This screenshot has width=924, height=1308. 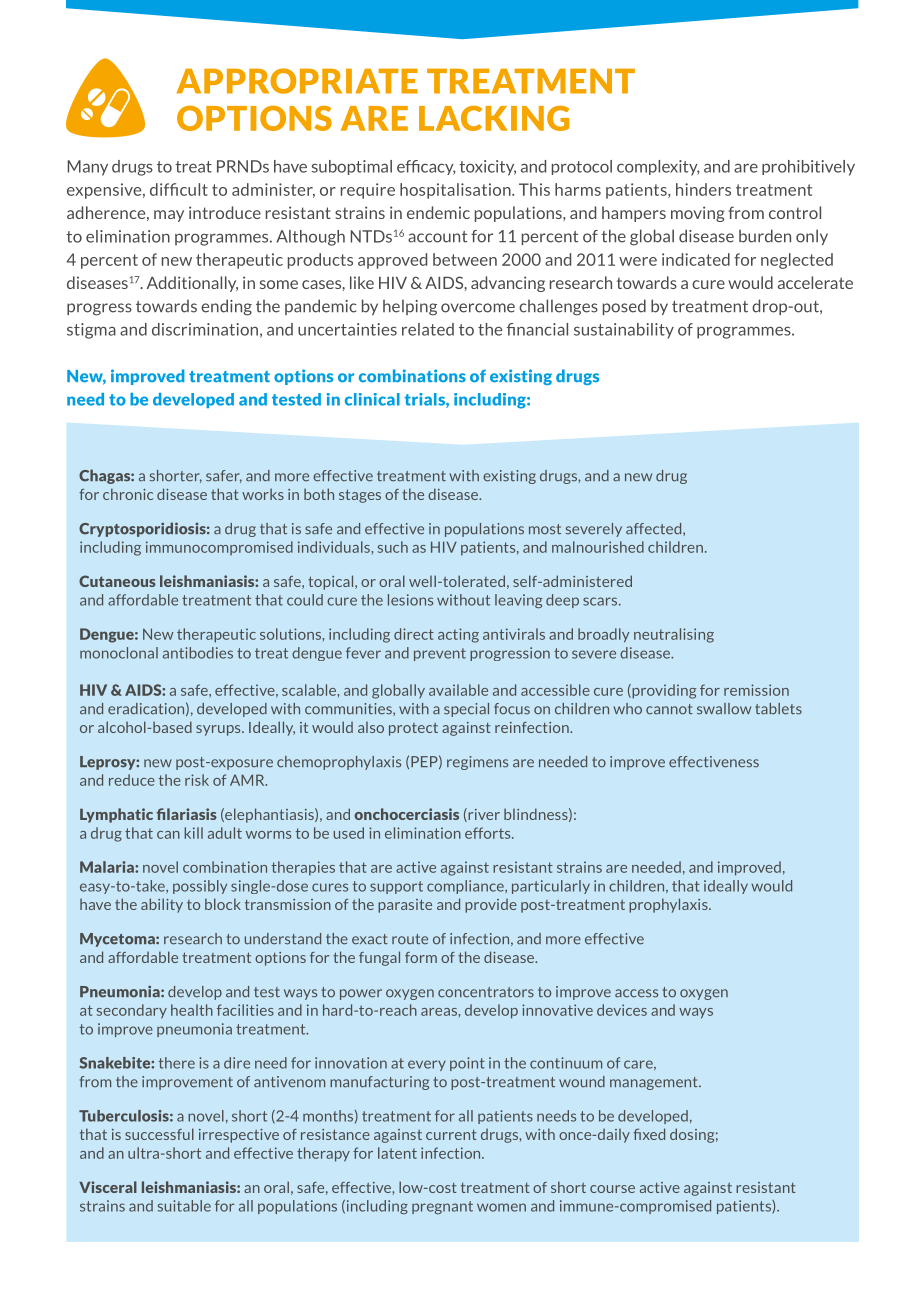 I want to click on chronic, so click(x=128, y=494).
